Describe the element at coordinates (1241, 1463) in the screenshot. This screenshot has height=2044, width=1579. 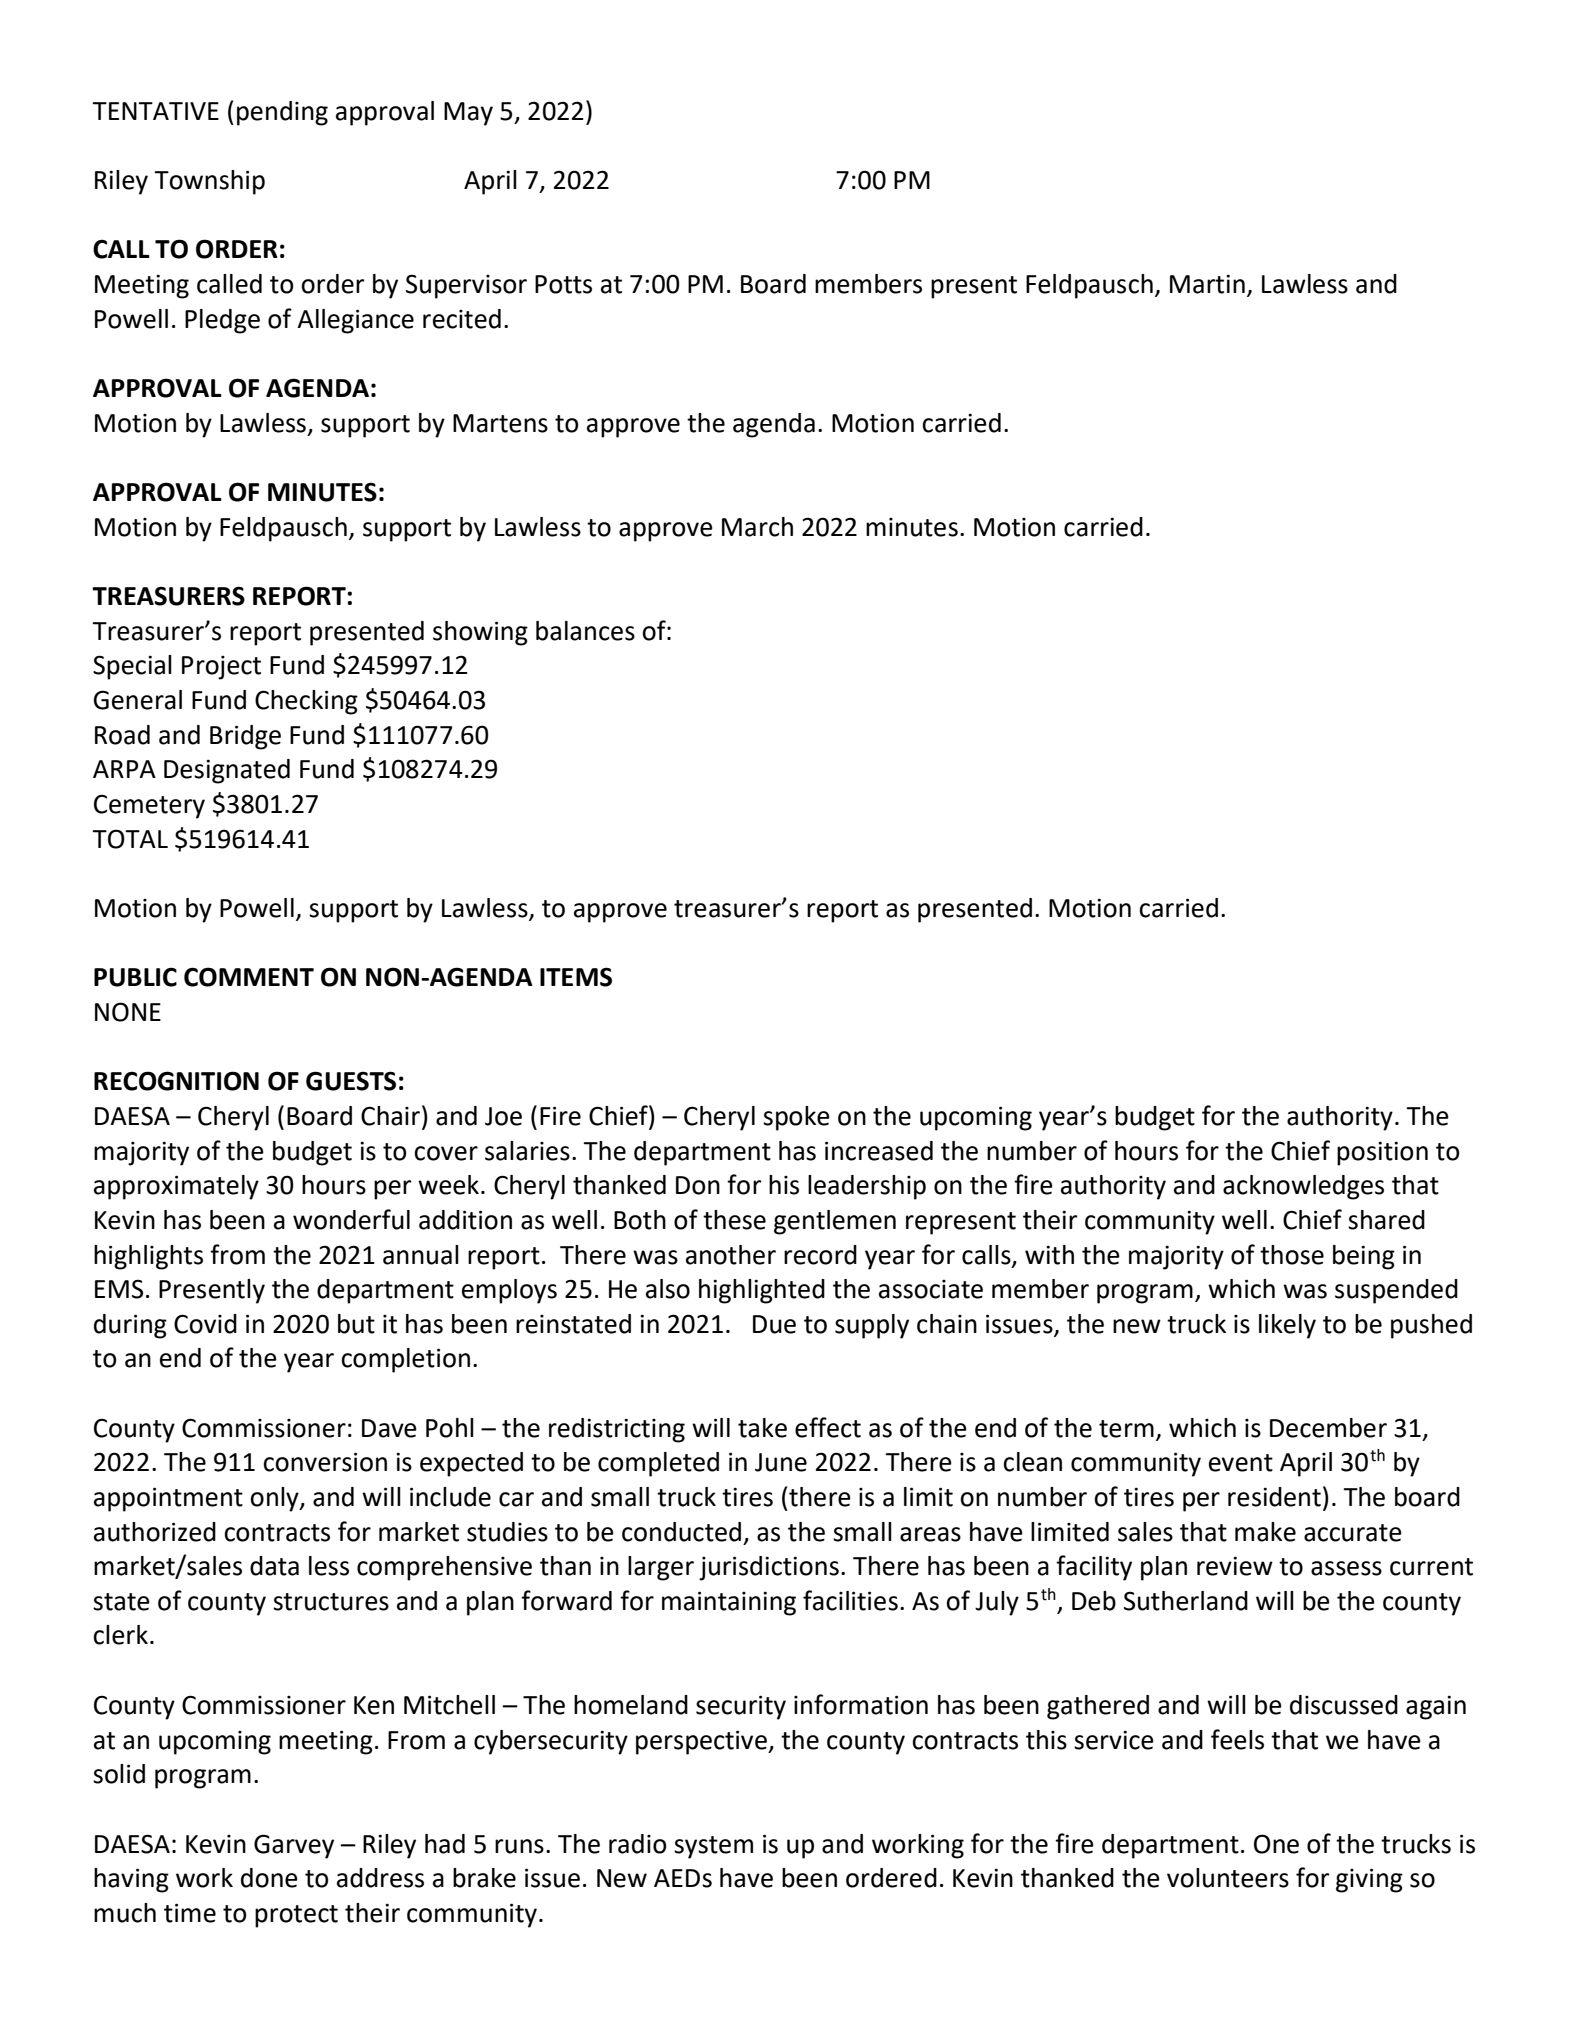
I see `event` at that location.
